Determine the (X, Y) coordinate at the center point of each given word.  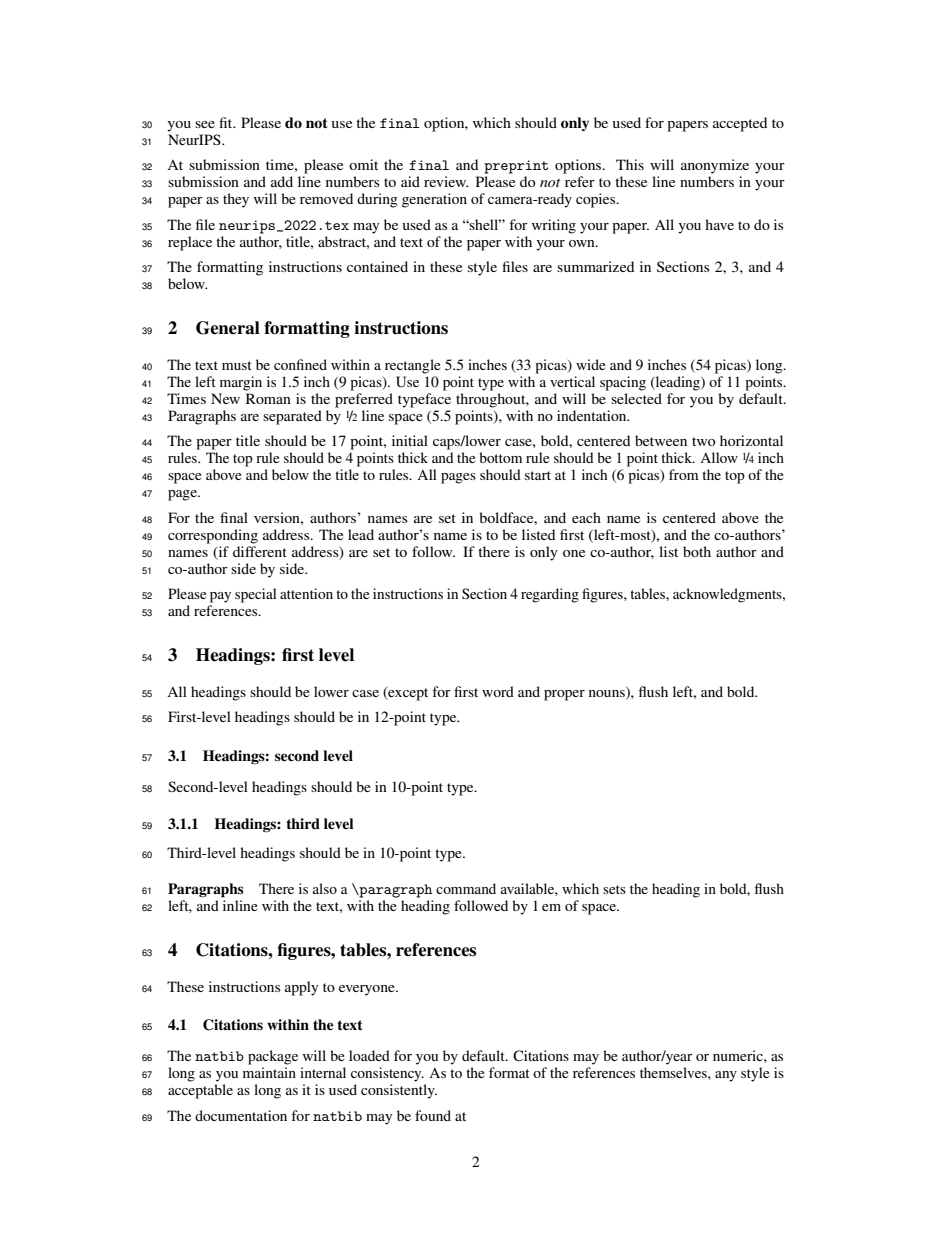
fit (227, 122)
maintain (269, 1072)
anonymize (715, 166)
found (433, 1115)
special (256, 595)
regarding (550, 595)
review (446, 181)
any (726, 1076)
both (697, 551)
